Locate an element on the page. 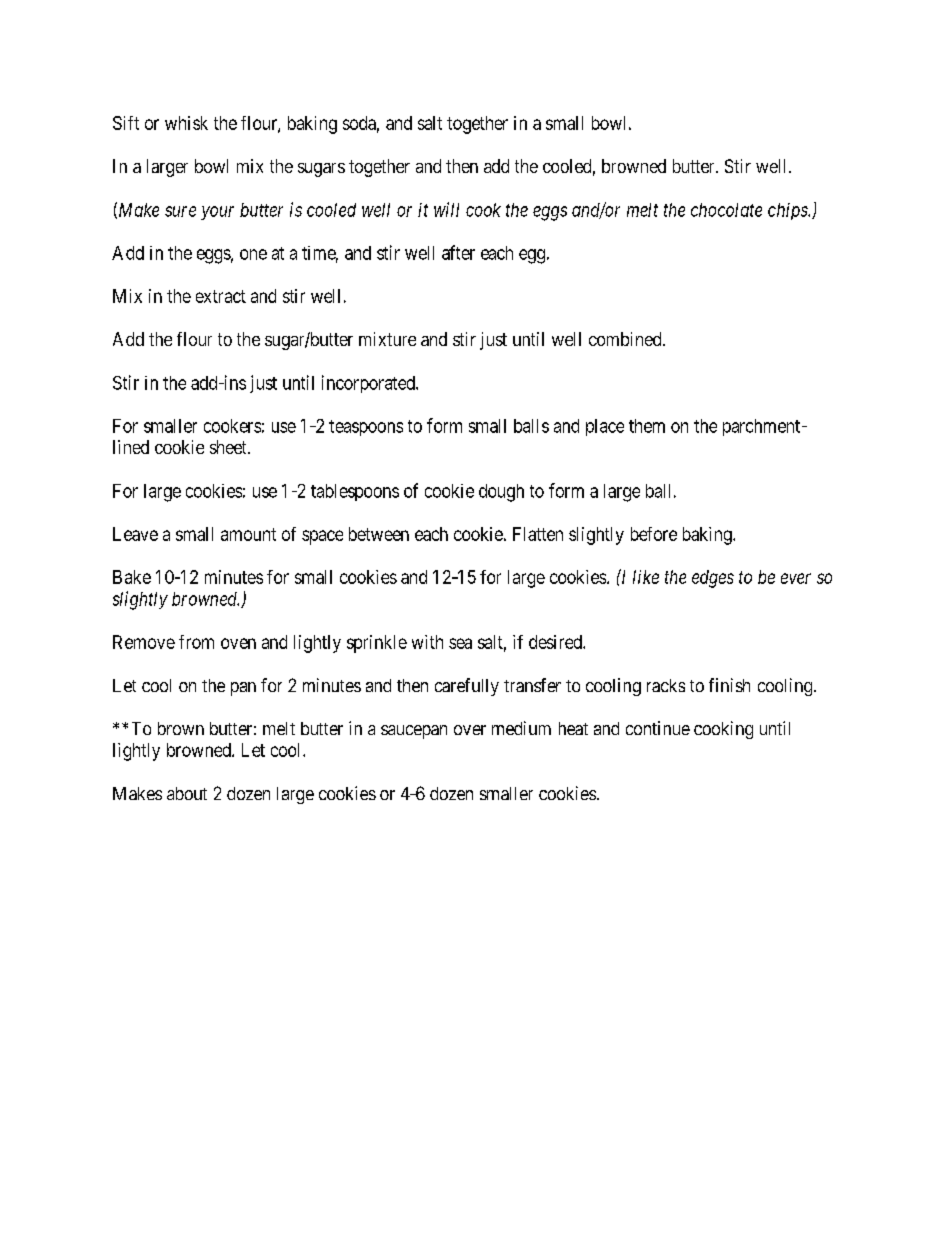  edges is located at coordinates (713, 579).
